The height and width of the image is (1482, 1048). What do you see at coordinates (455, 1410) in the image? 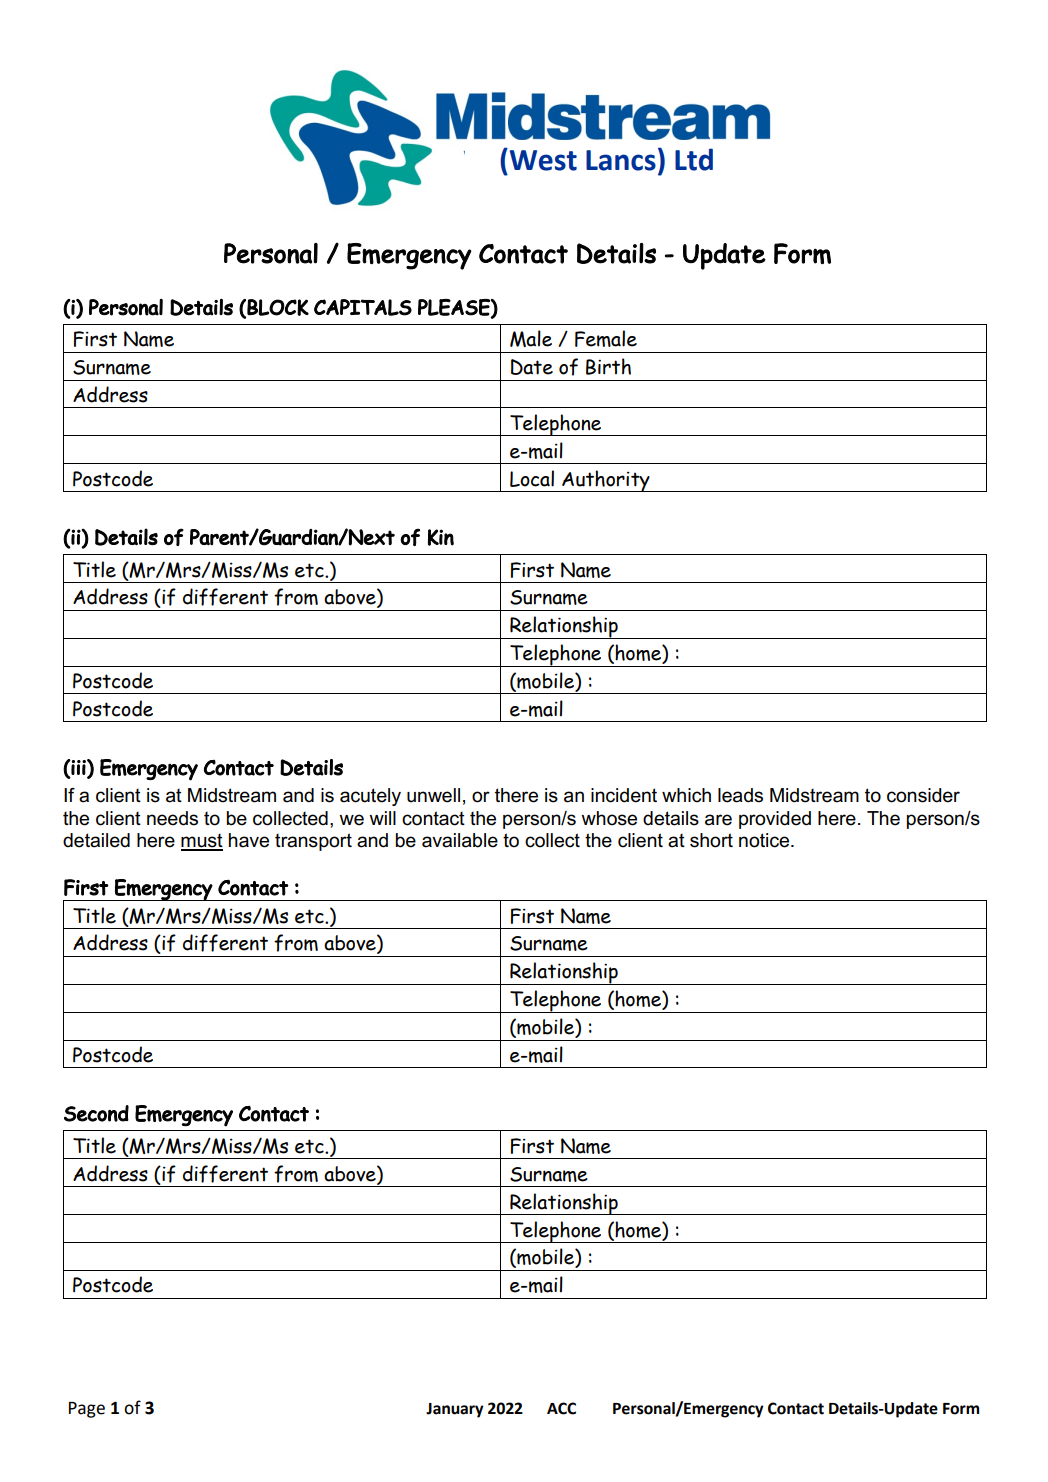
I see `January` at bounding box center [455, 1410].
